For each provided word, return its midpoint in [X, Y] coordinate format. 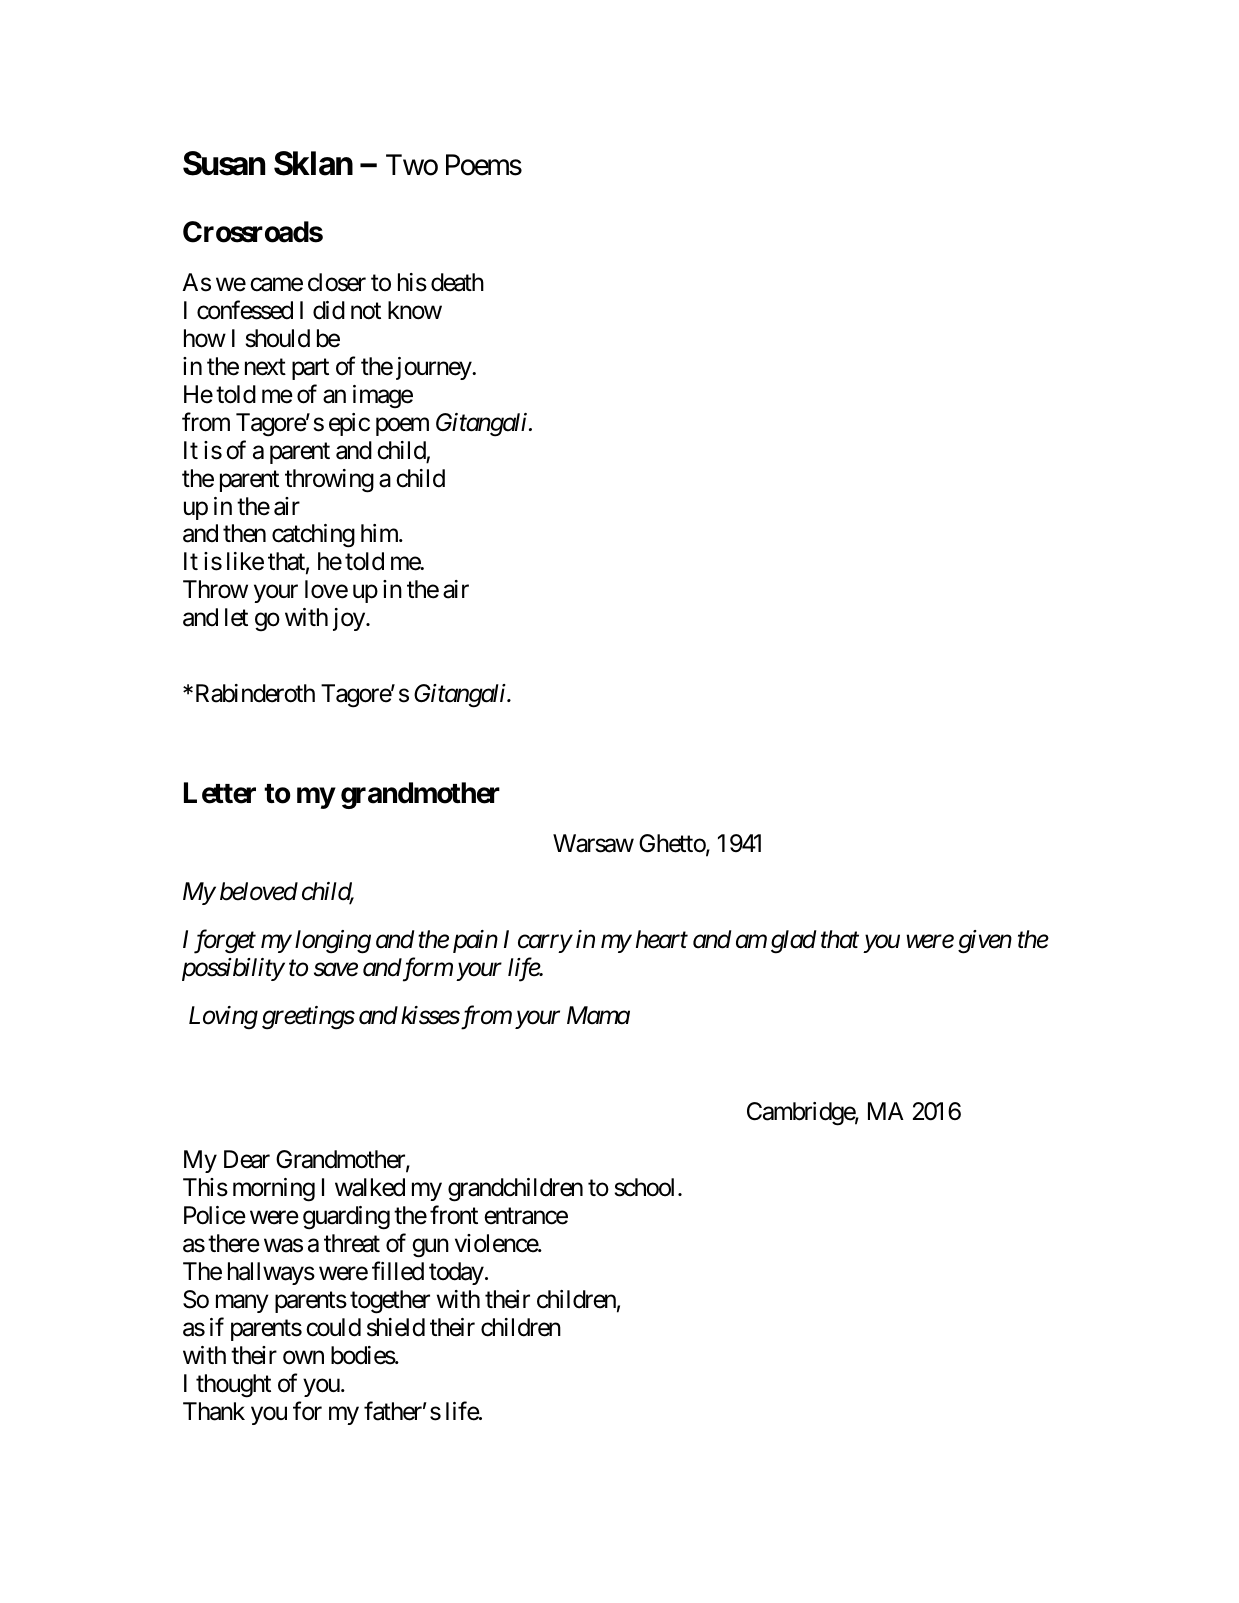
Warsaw [593, 843]
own [303, 1358]
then [244, 533]
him [380, 533]
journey [434, 368]
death [457, 282]
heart [662, 939]
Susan [224, 163]
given [985, 942]
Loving [223, 1018]
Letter [220, 793]
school [647, 1187]
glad [793, 942]
